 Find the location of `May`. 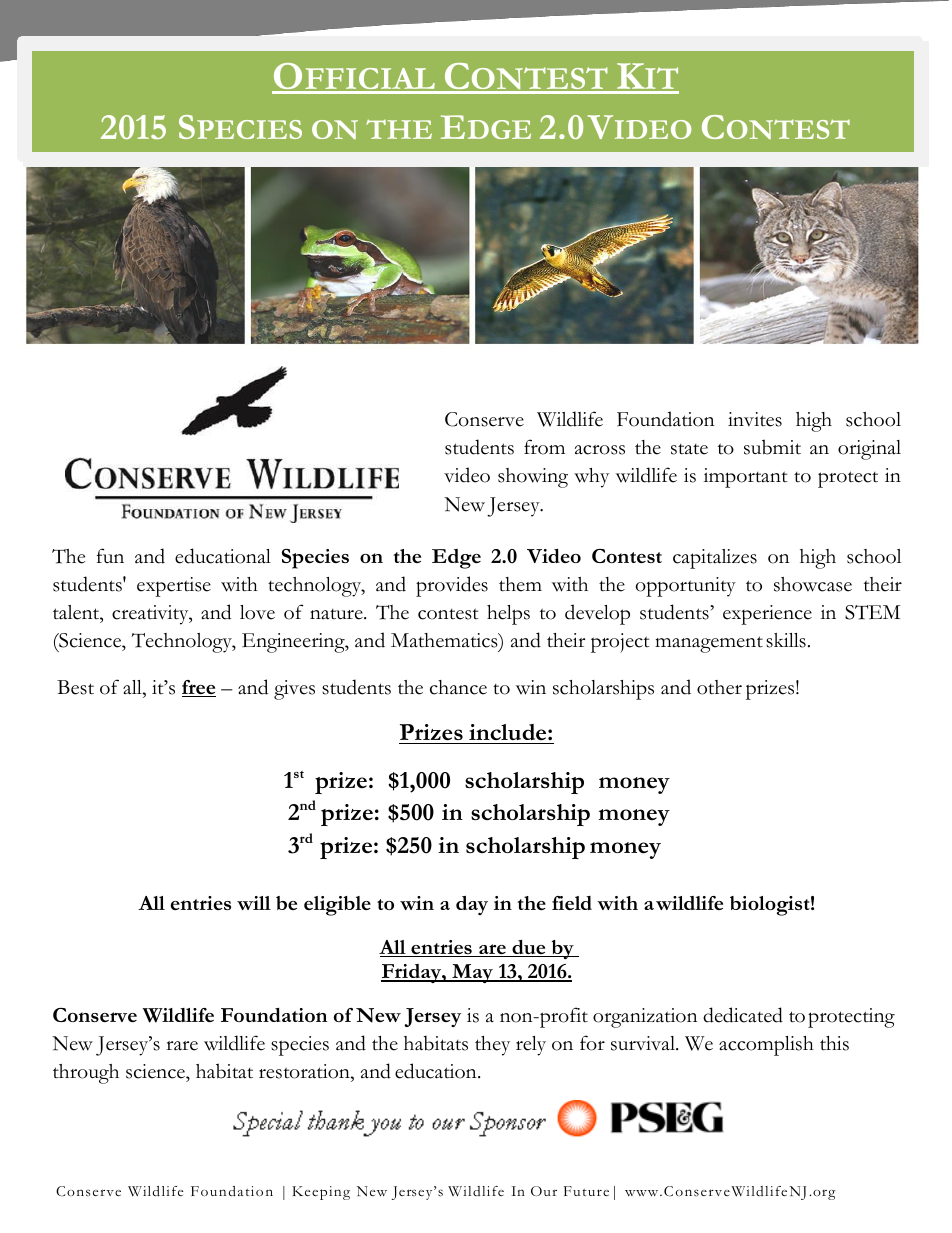

May is located at coordinates (472, 973).
